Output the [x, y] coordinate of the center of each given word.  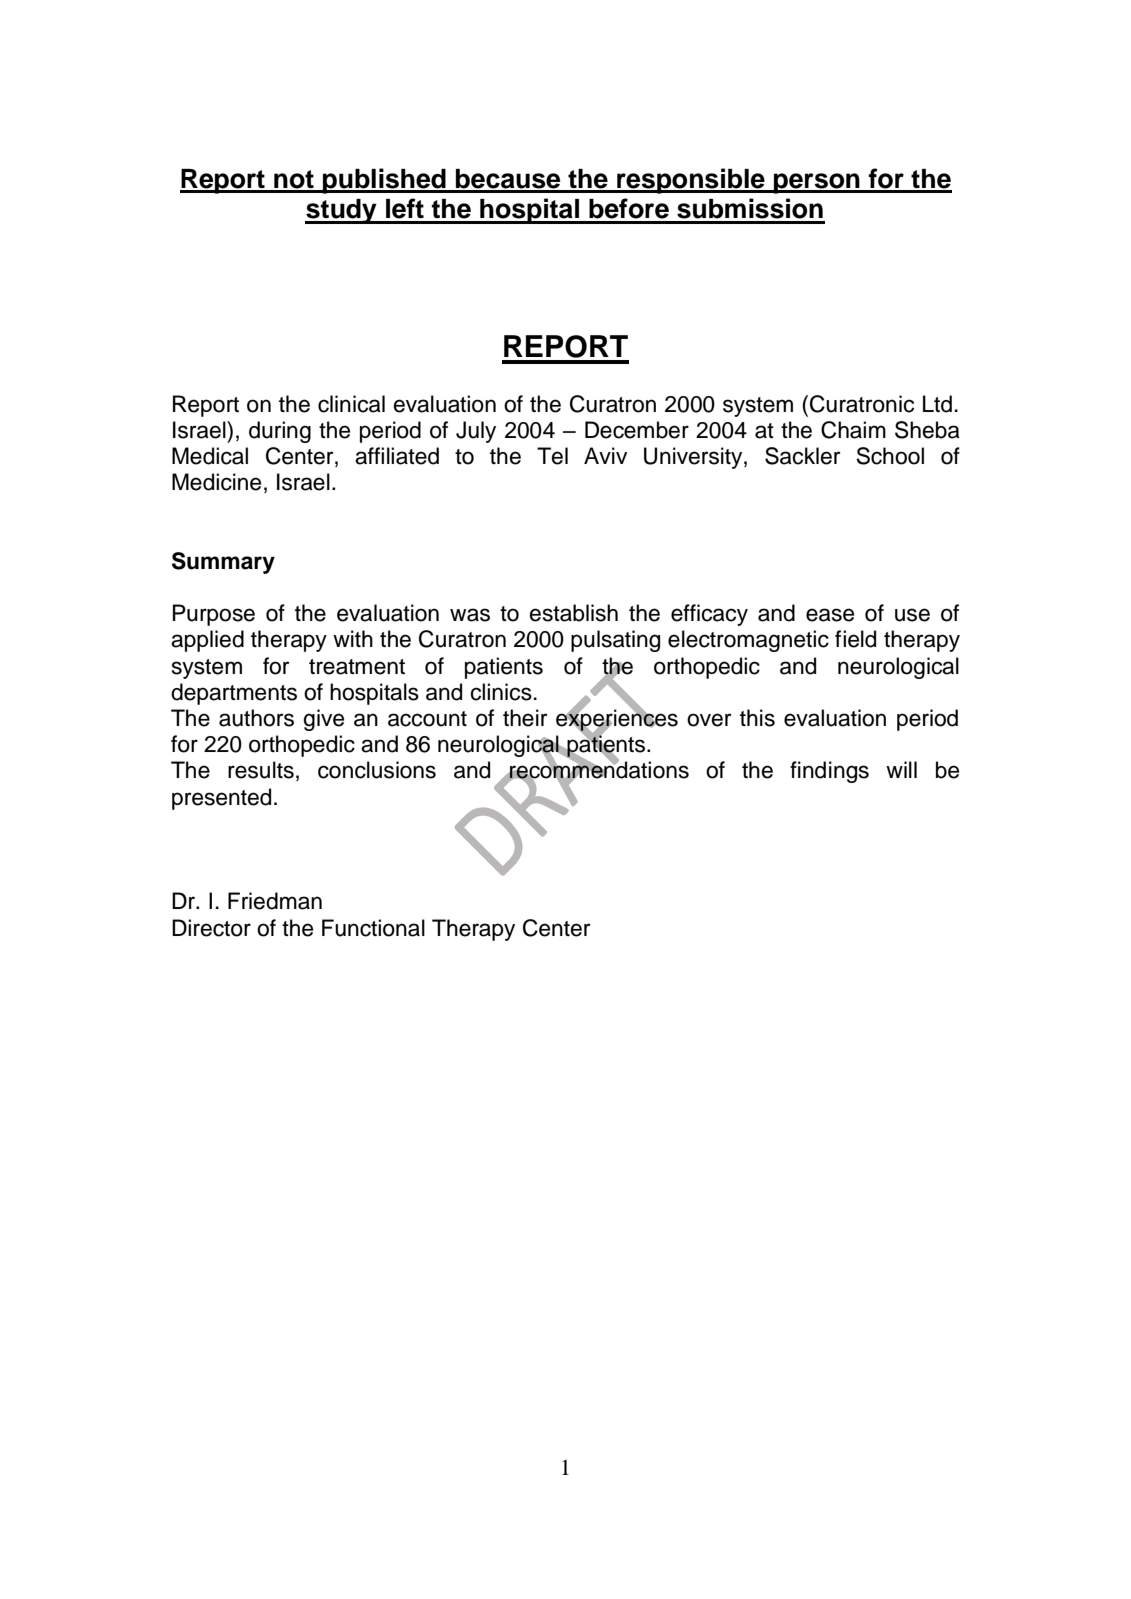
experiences [617, 720]
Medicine [216, 482]
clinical [351, 404]
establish [573, 613]
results [261, 770]
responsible [691, 181]
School [890, 456]
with [353, 638]
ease [830, 615]
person [817, 183]
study [342, 211]
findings [829, 772]
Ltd [937, 404]
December [637, 430]
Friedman [275, 901]
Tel [552, 456]
